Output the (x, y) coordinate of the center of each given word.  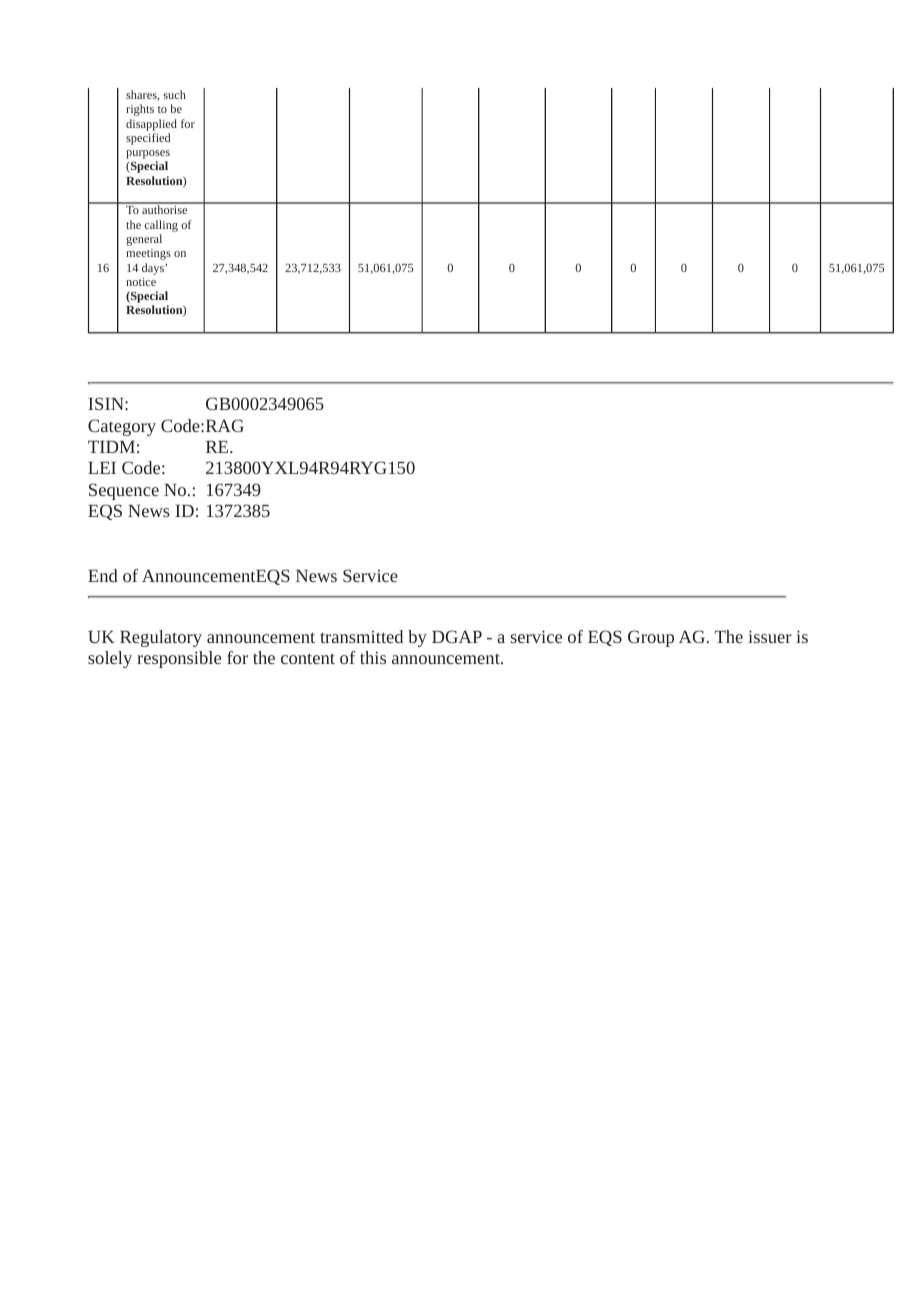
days (154, 269)
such (175, 94)
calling (161, 226)
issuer (770, 636)
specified (148, 139)
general (144, 240)
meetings (148, 254)
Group (651, 638)
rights (140, 110)
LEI (102, 468)
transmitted (361, 636)
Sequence (124, 491)
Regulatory (161, 638)
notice (141, 282)
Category (122, 427)
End (103, 575)
